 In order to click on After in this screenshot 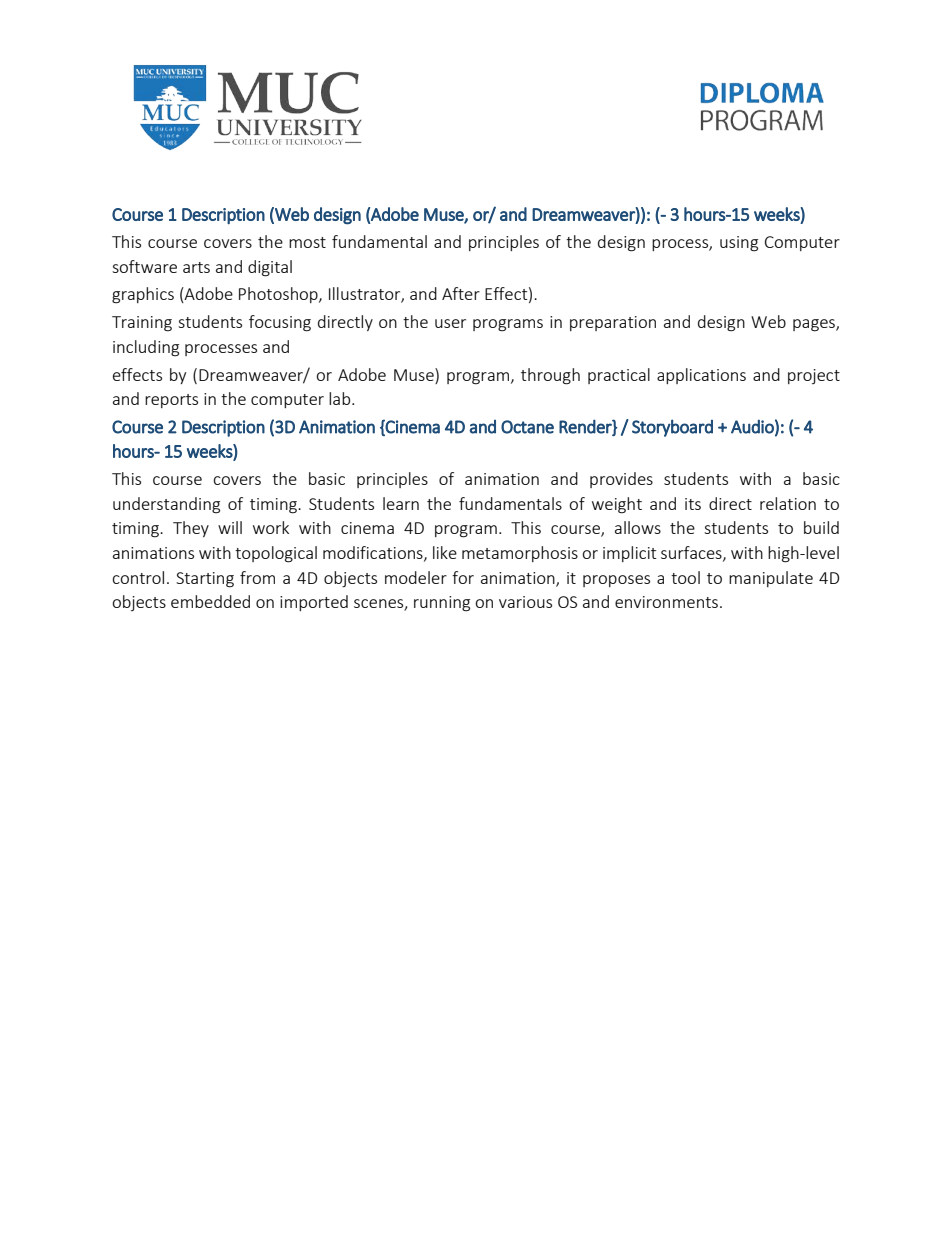, I will do `click(461, 293)`.
